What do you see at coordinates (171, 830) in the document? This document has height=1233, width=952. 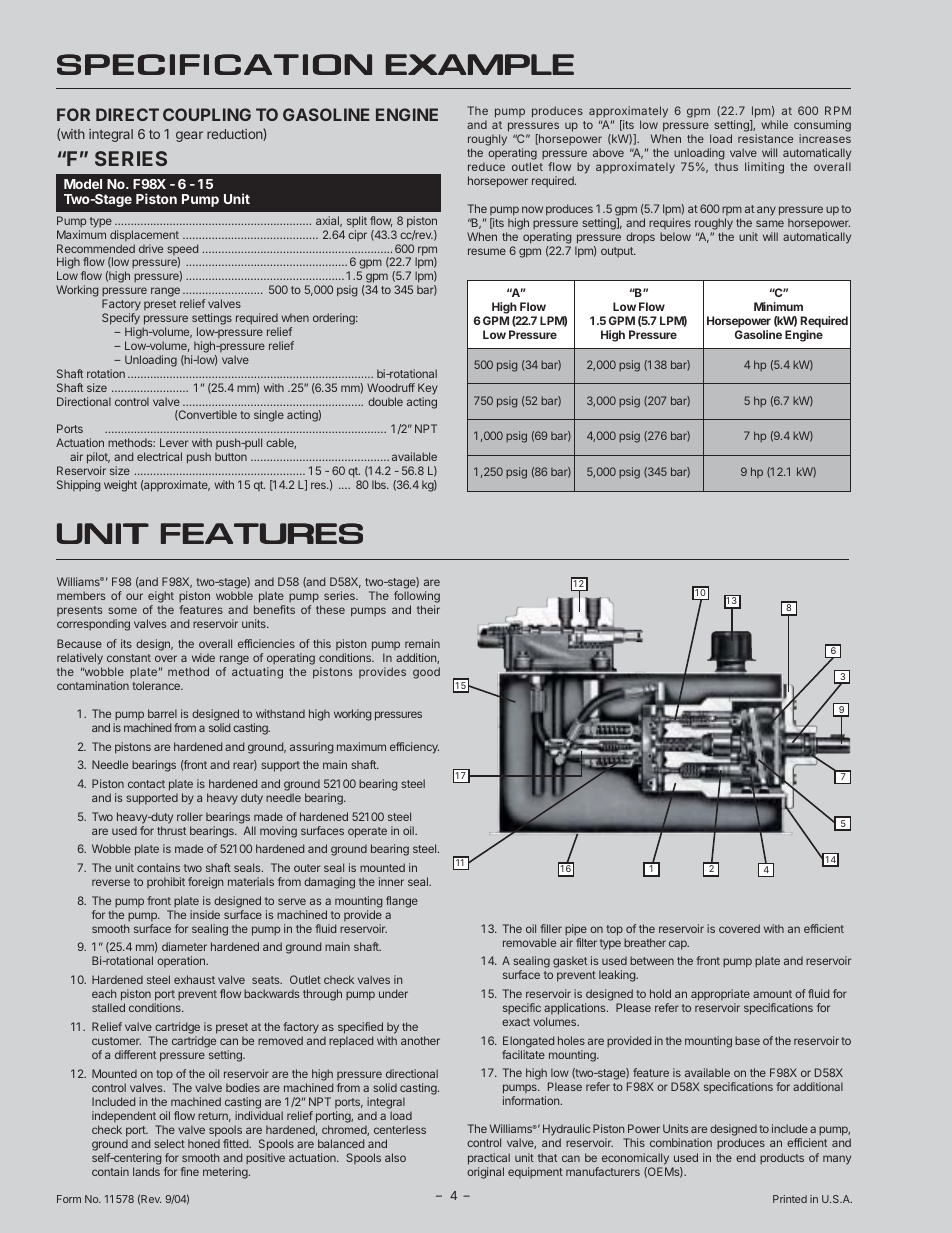 I see `thrust` at bounding box center [171, 830].
